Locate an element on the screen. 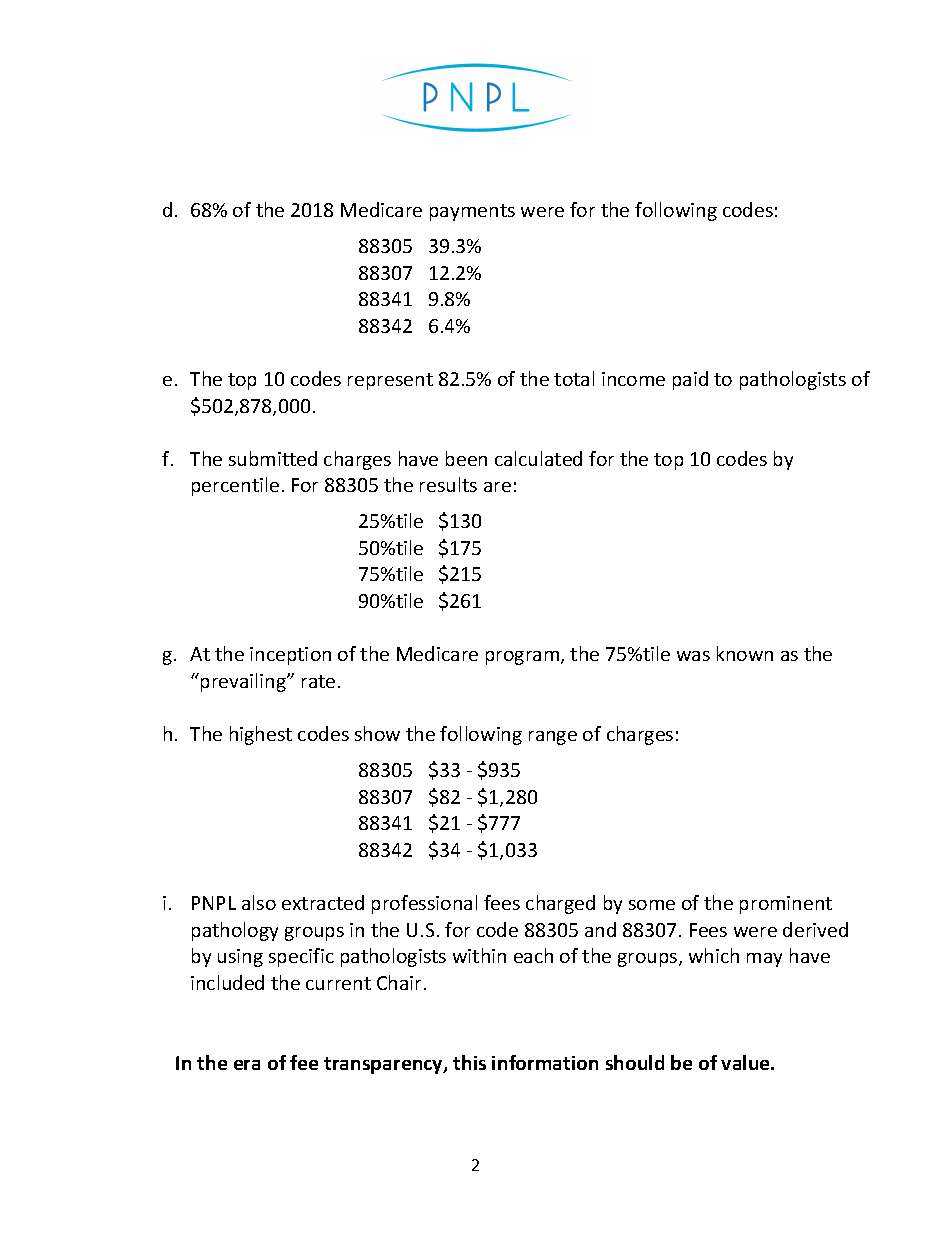  range is located at coordinates (553, 738).
